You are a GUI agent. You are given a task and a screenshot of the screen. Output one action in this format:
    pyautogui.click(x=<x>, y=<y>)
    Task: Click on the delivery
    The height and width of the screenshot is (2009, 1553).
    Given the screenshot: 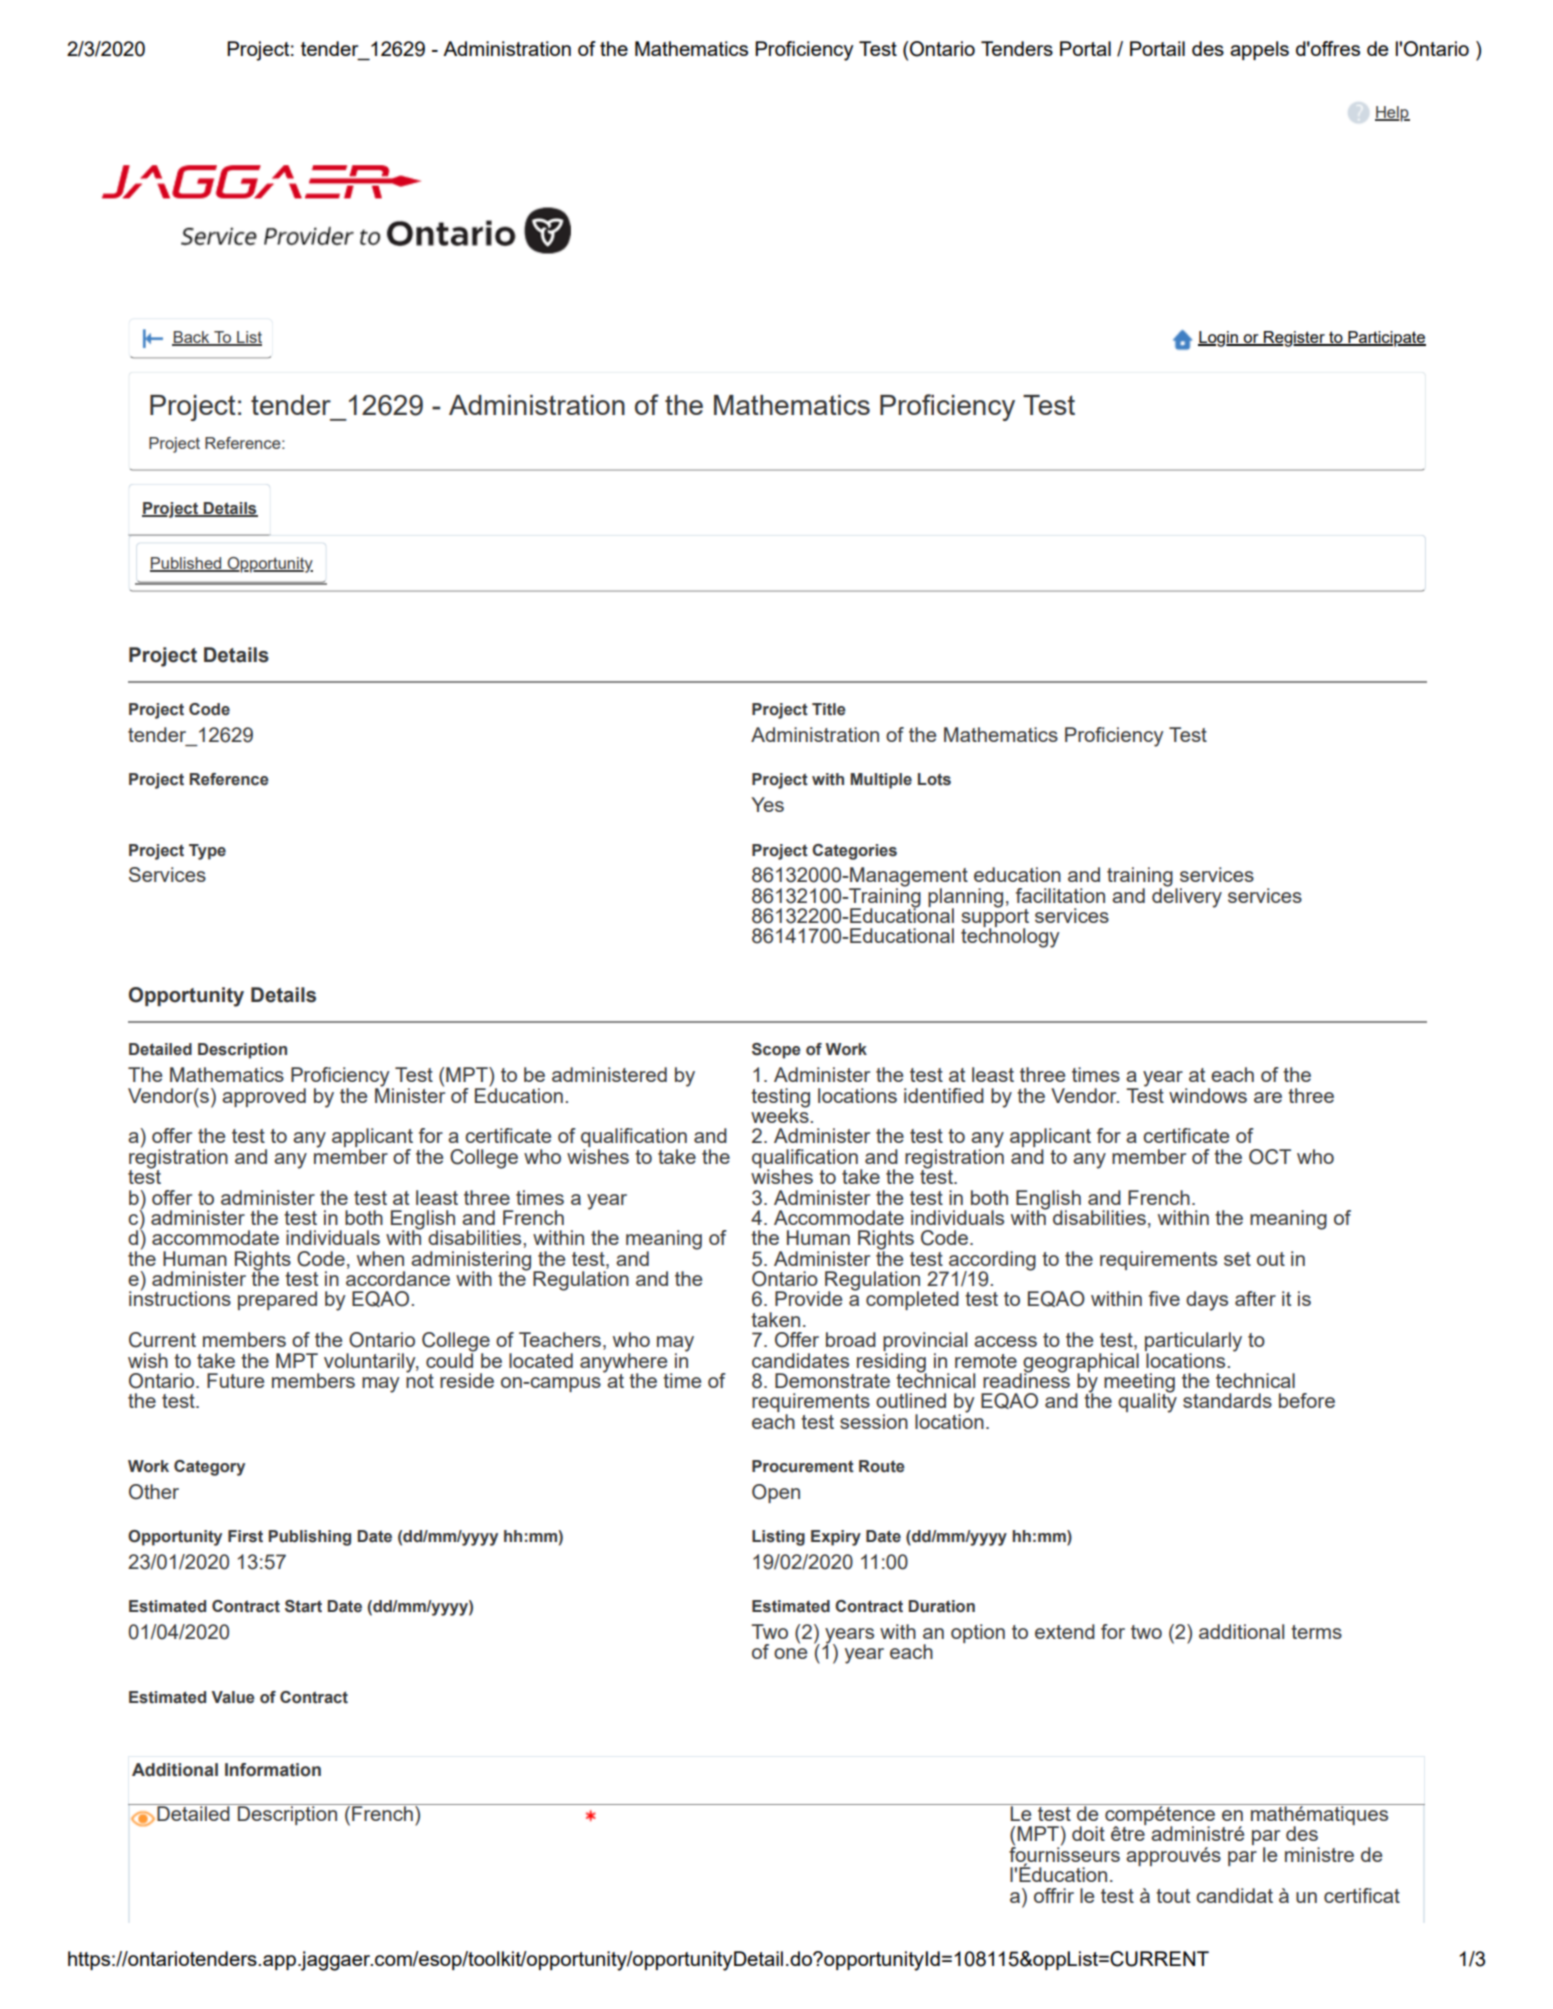 What is the action you would take?
    pyautogui.click(x=1187, y=896)
